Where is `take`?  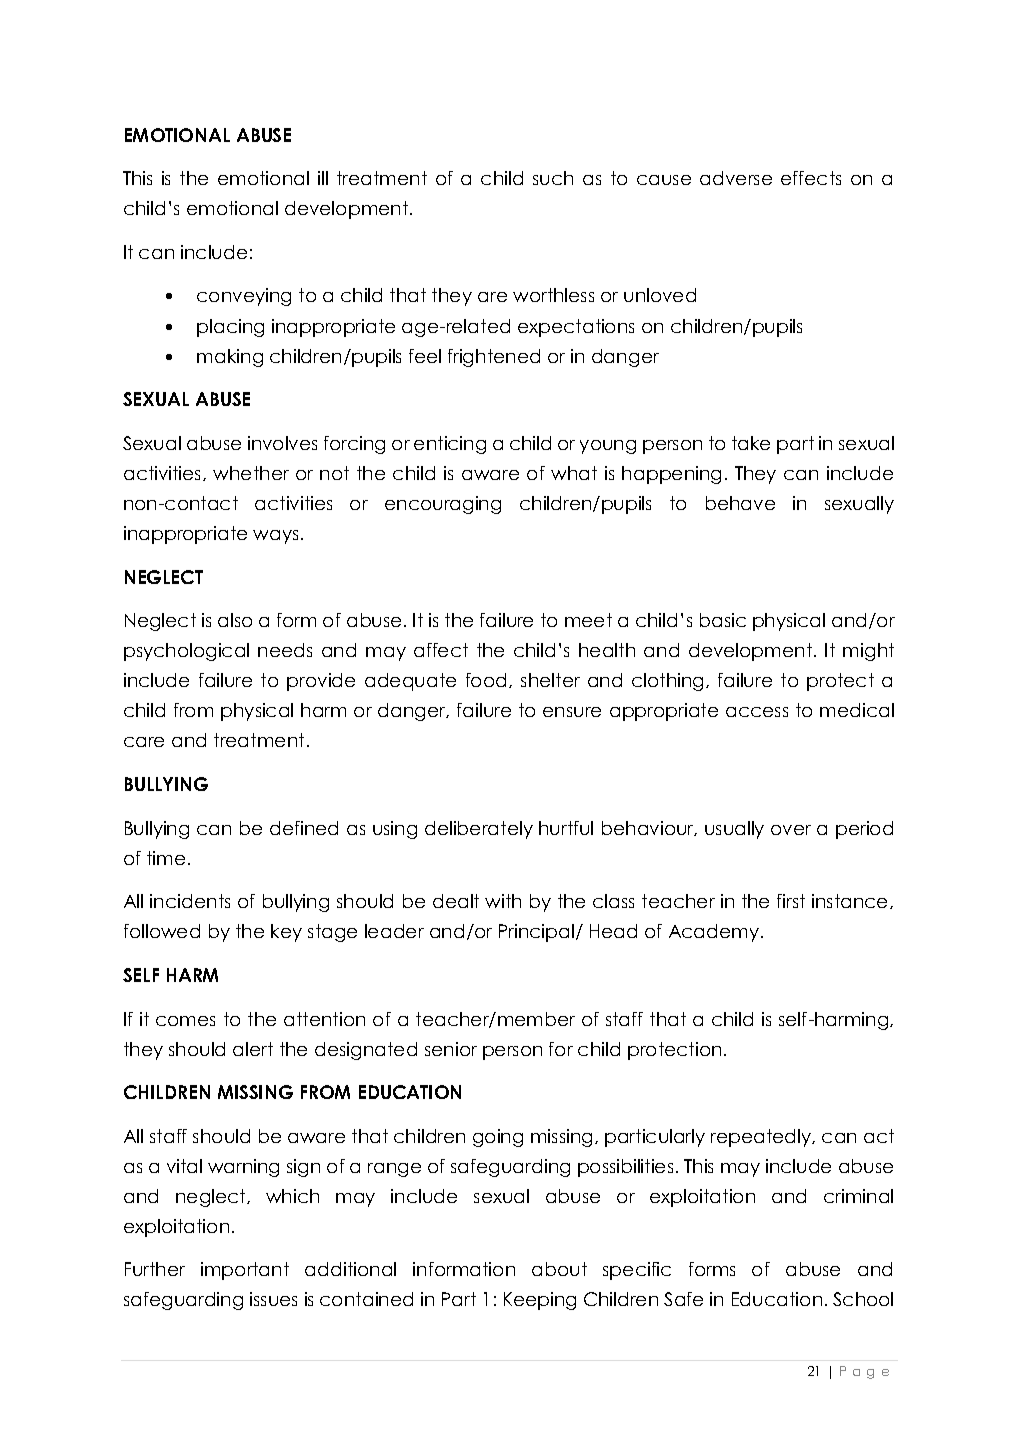
take is located at coordinates (751, 443).
